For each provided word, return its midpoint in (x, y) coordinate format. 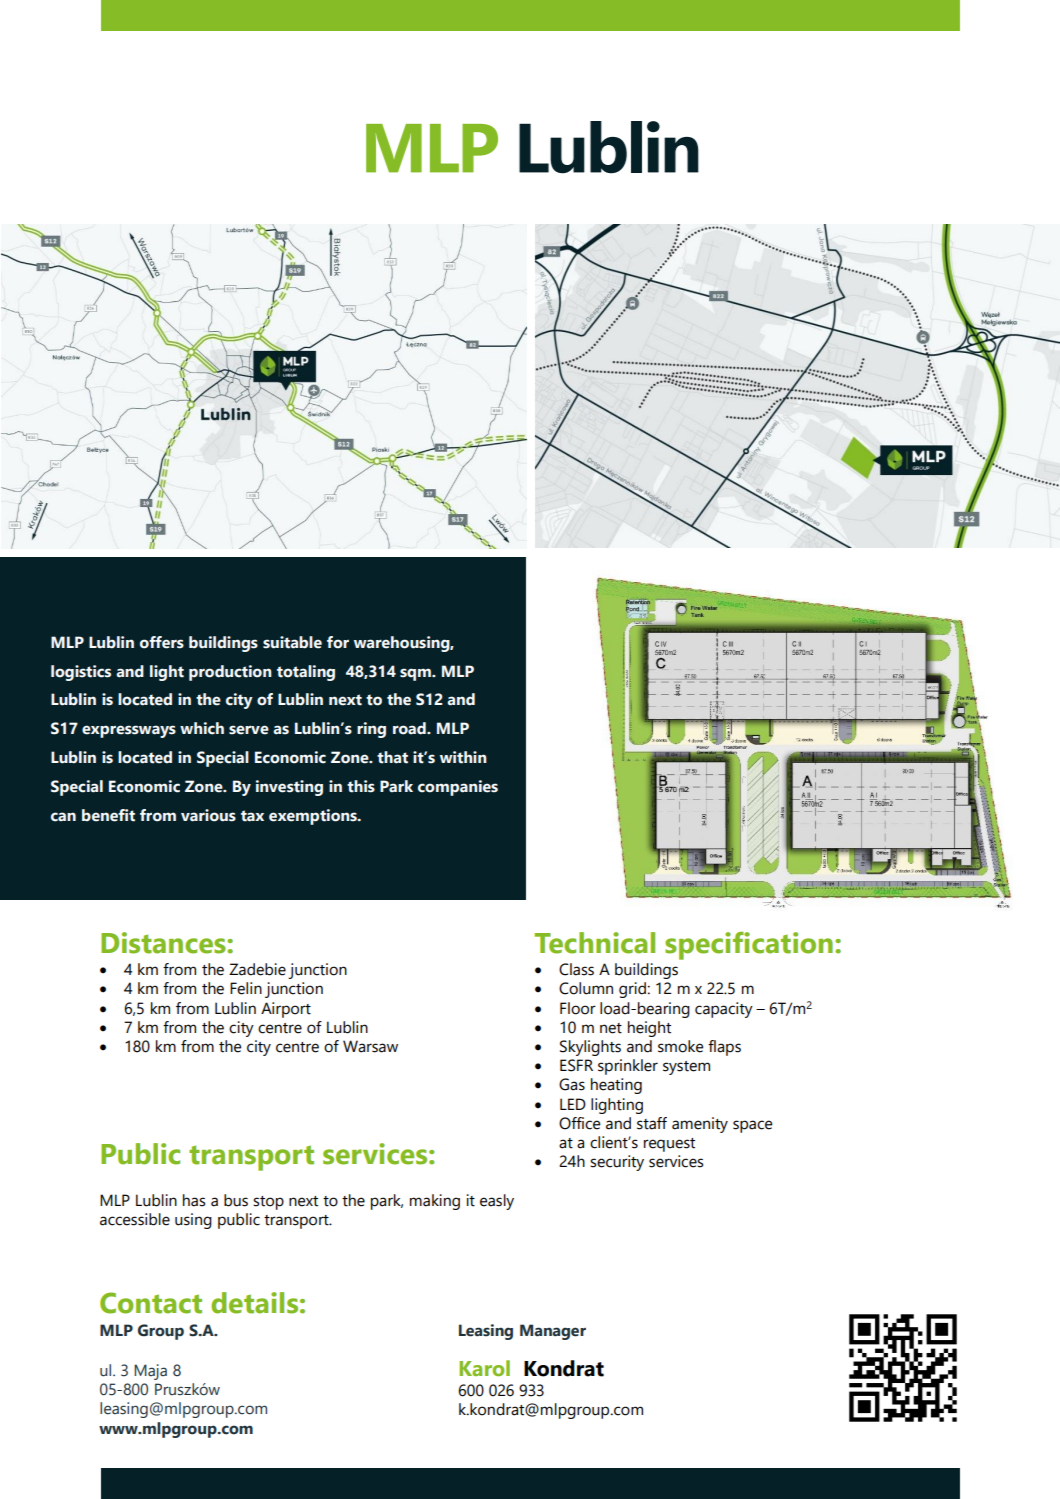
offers (162, 642)
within (463, 757)
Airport (286, 1010)
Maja (150, 1372)
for (338, 642)
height (649, 1029)
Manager (553, 1332)
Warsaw (370, 1046)
